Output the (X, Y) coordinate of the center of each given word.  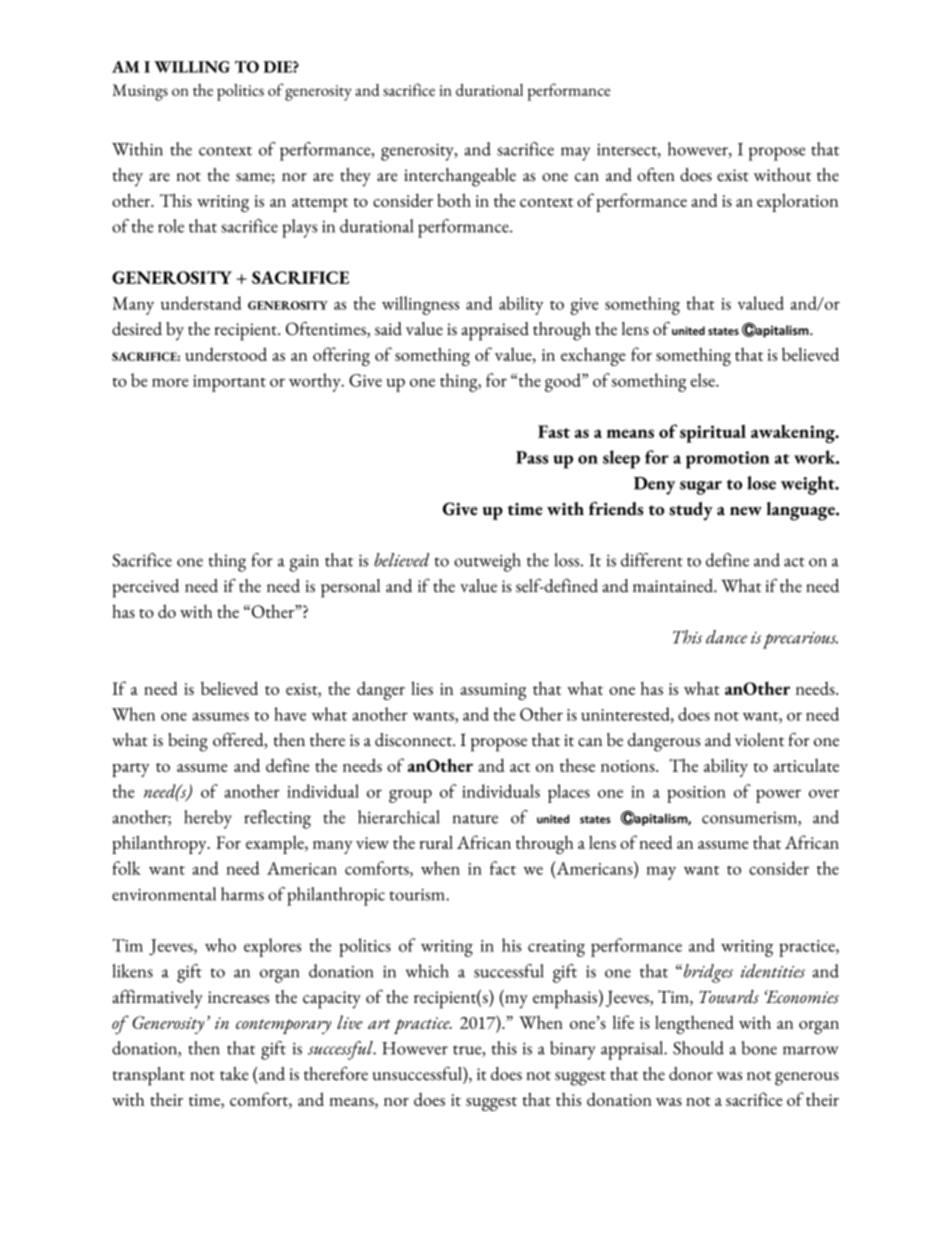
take (234, 1074)
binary (573, 1050)
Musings (140, 92)
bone (759, 1048)
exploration (797, 202)
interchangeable (460, 177)
